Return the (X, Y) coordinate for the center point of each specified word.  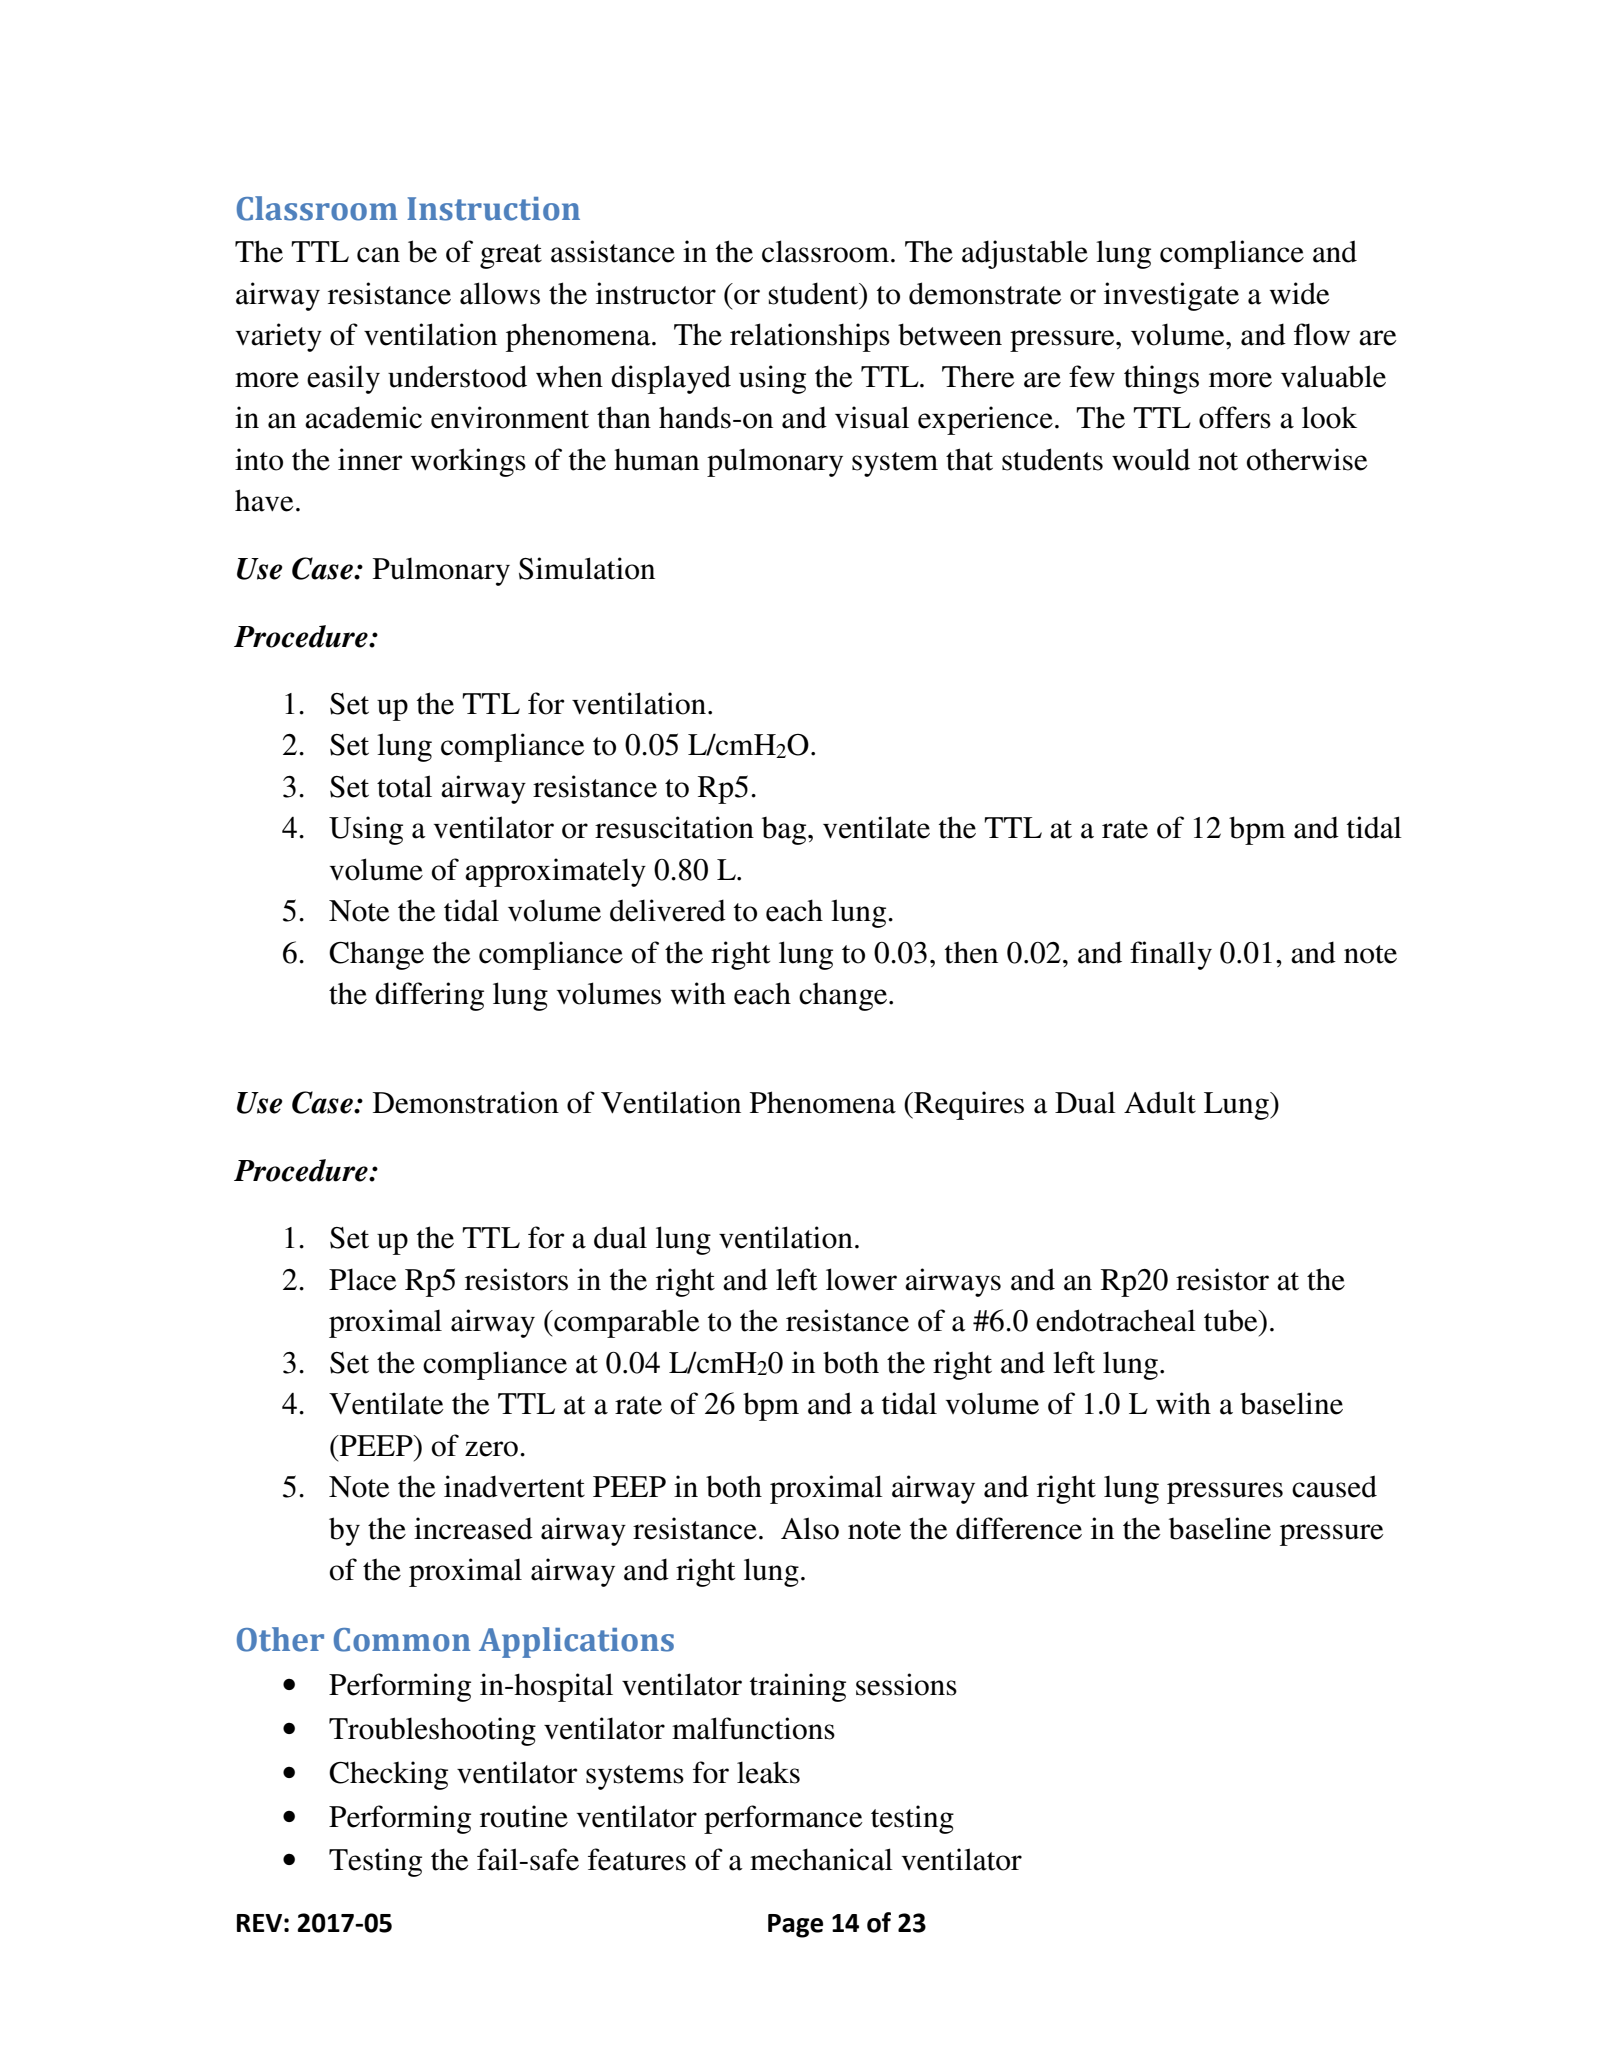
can (378, 255)
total (404, 786)
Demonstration (466, 1102)
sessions (906, 1684)
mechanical (821, 1859)
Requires (968, 1105)
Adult (1160, 1102)
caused (1334, 1486)
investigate (1171, 296)
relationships (810, 337)
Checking (388, 1775)
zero (491, 1449)
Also (810, 1528)
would (1151, 459)
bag (785, 831)
